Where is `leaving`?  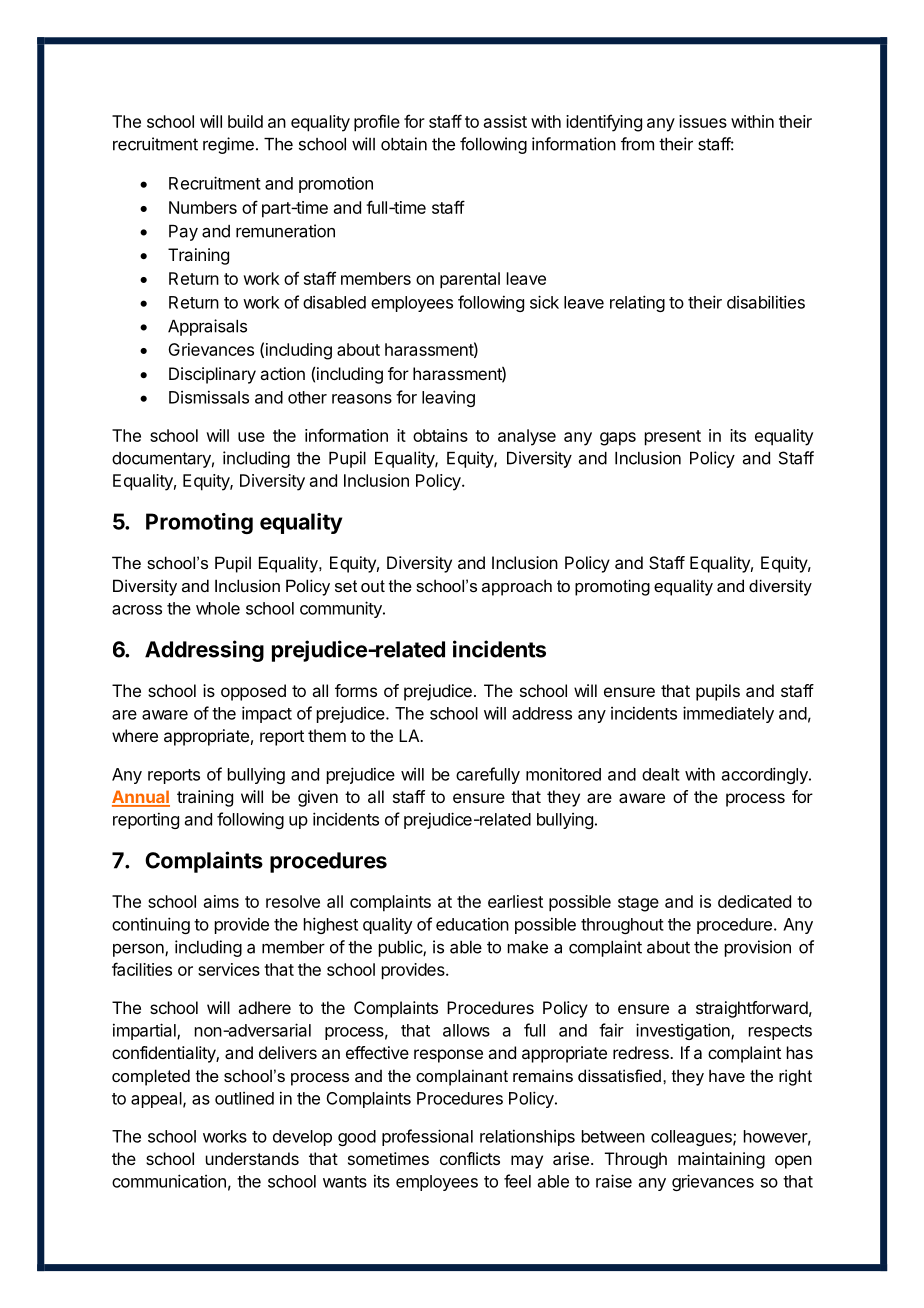 leaving is located at coordinates (448, 398).
